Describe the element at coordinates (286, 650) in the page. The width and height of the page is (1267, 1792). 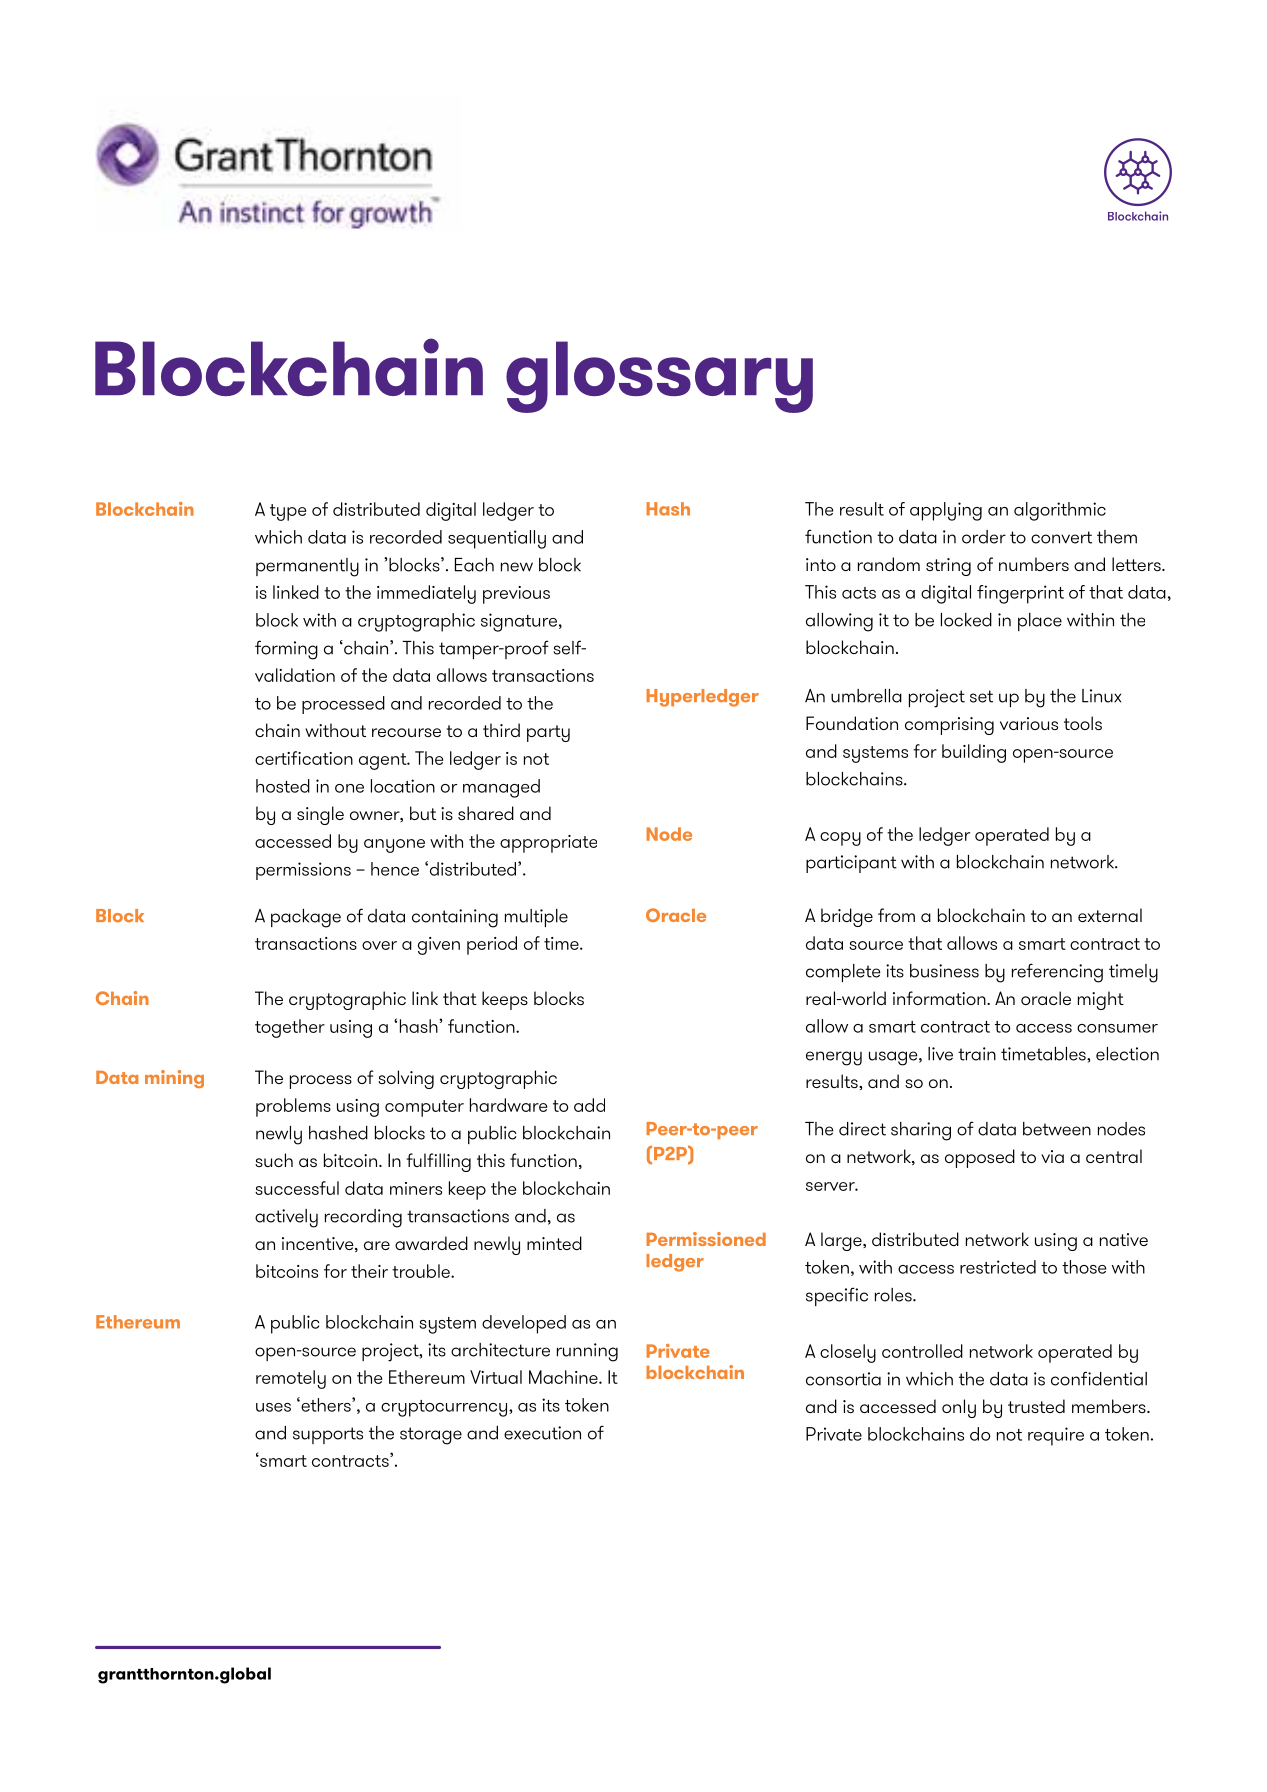
I see `forming` at that location.
